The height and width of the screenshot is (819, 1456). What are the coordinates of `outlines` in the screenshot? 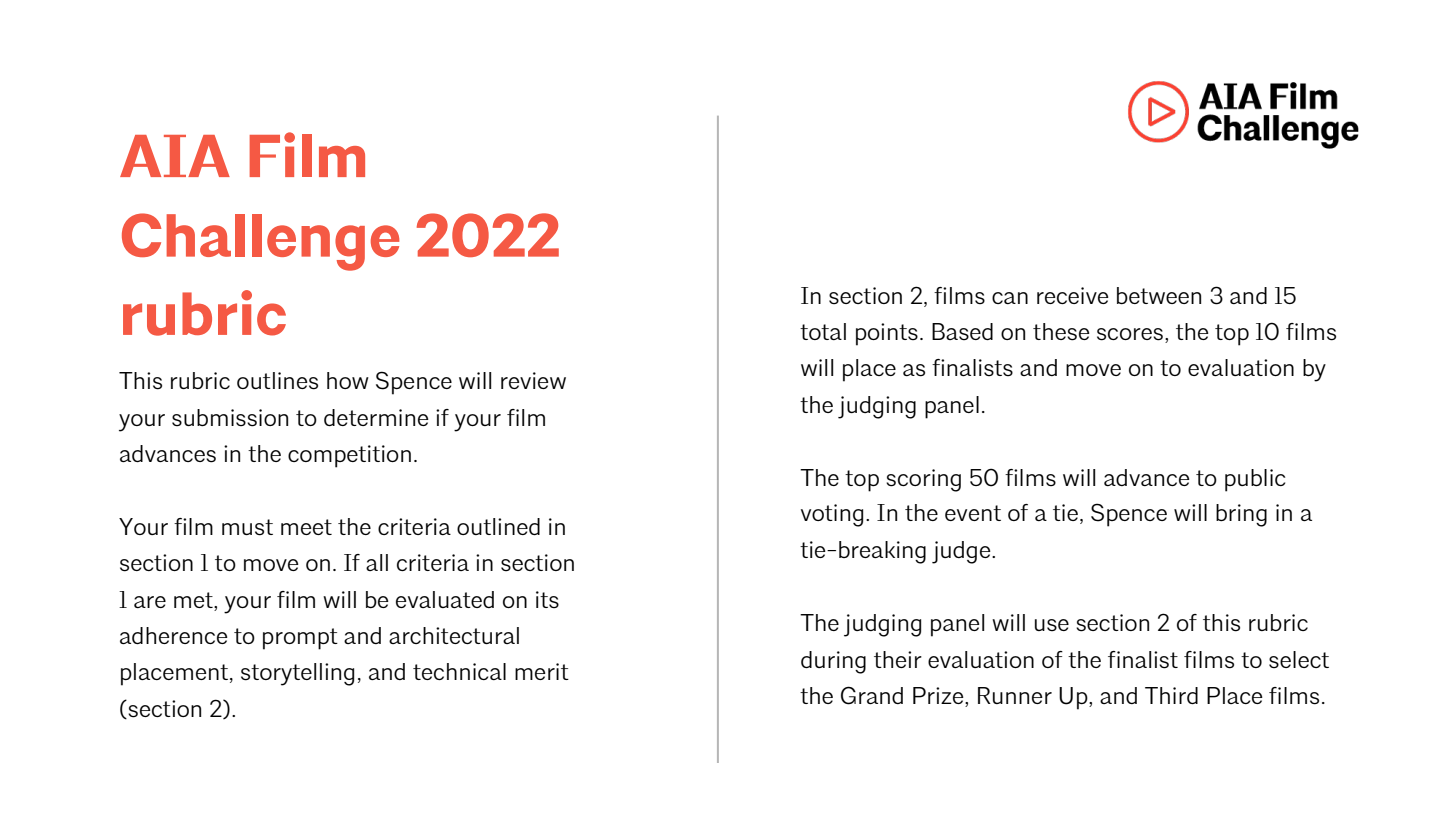 It's located at (277, 381).
